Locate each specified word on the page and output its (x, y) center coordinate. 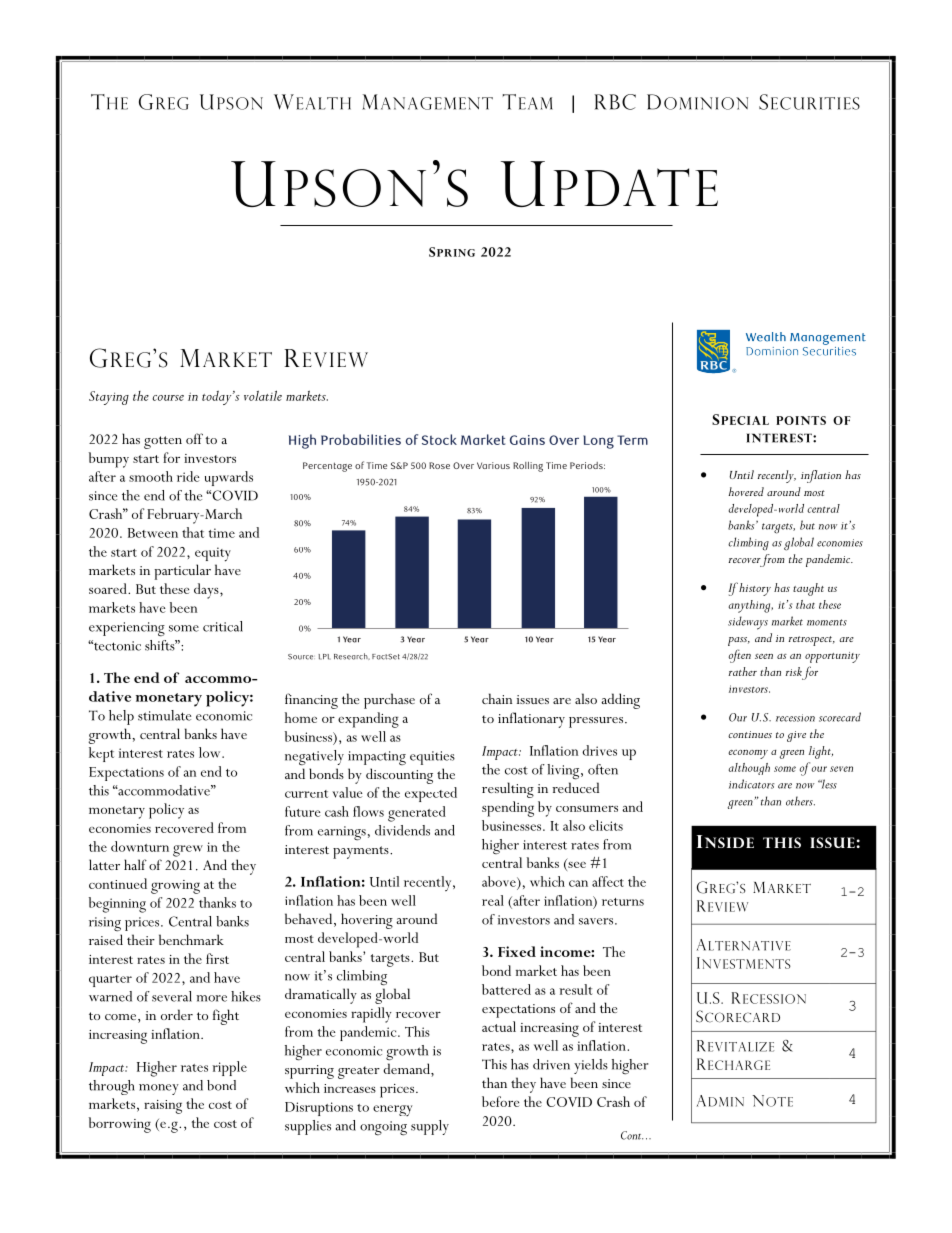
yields (591, 1066)
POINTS (801, 420)
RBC (615, 102)
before (500, 1101)
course (168, 398)
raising (163, 1107)
